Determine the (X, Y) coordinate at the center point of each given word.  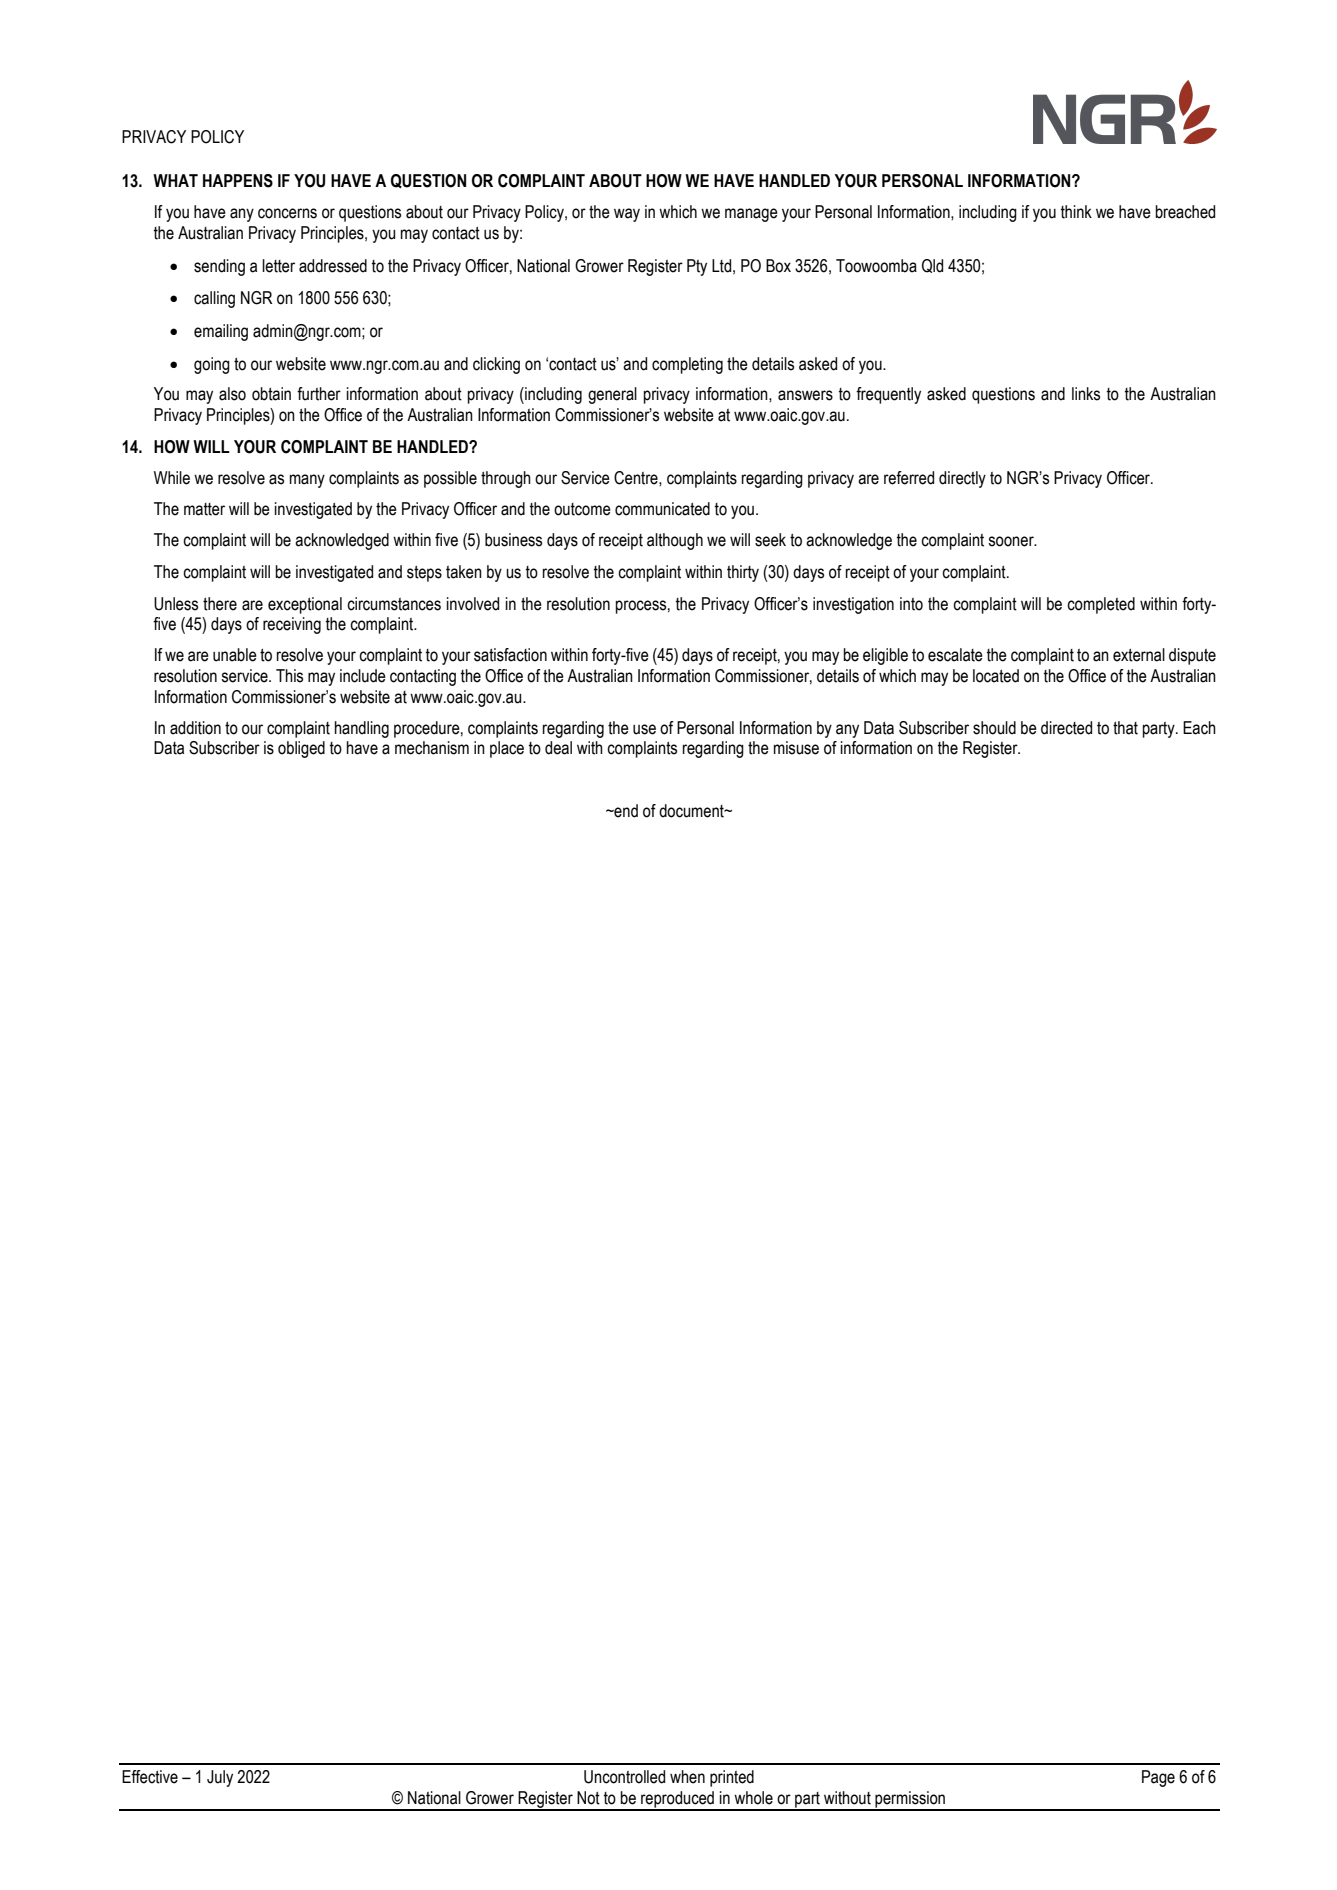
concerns (287, 213)
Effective (150, 1777)
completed (1101, 605)
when (687, 1777)
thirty (743, 573)
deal (558, 748)
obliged (301, 749)
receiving (292, 625)
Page (1158, 1778)
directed (1066, 728)
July (220, 1778)
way (627, 215)
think (1076, 212)
